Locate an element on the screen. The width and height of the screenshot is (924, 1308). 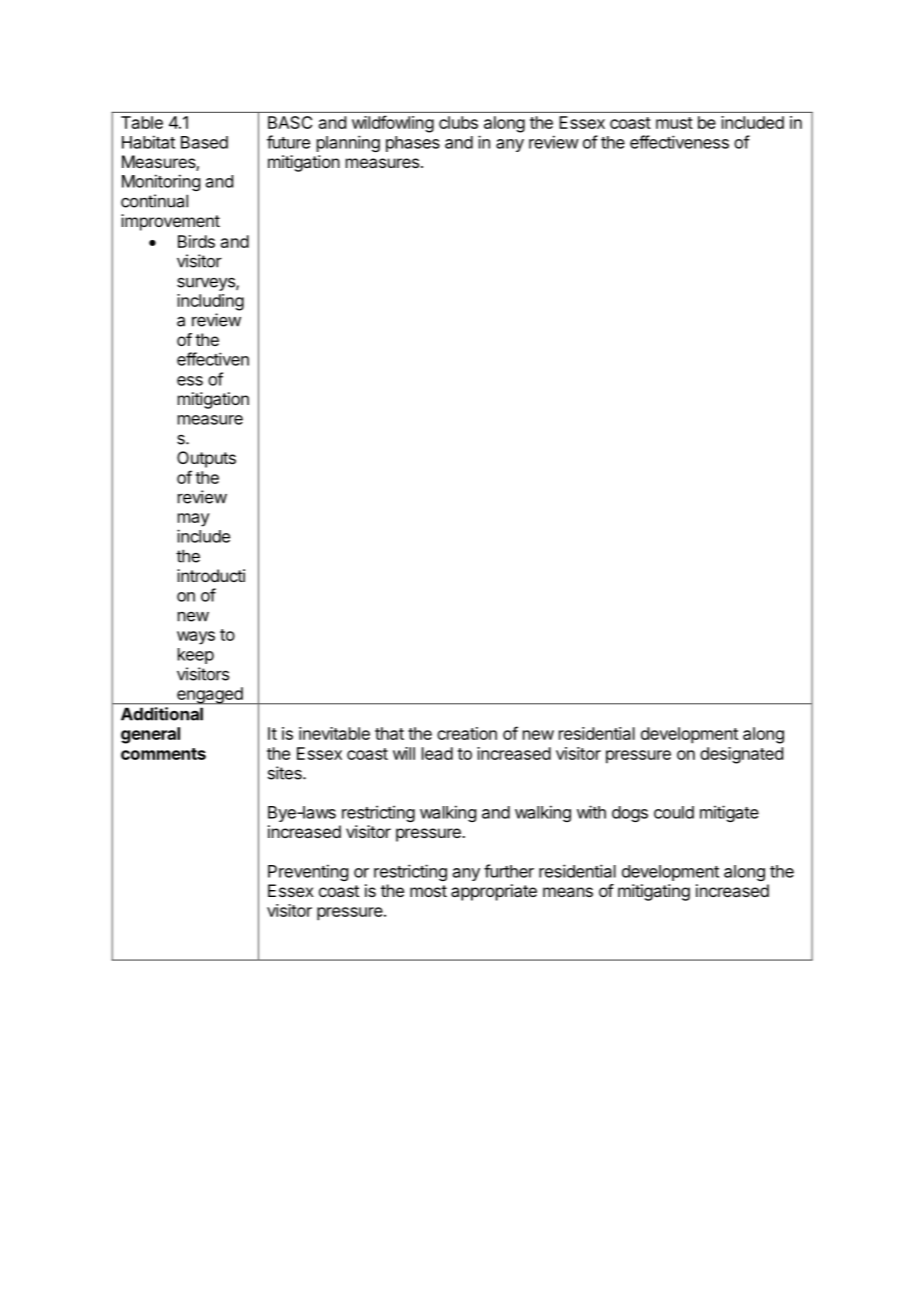
Preventing is located at coordinates (308, 872).
